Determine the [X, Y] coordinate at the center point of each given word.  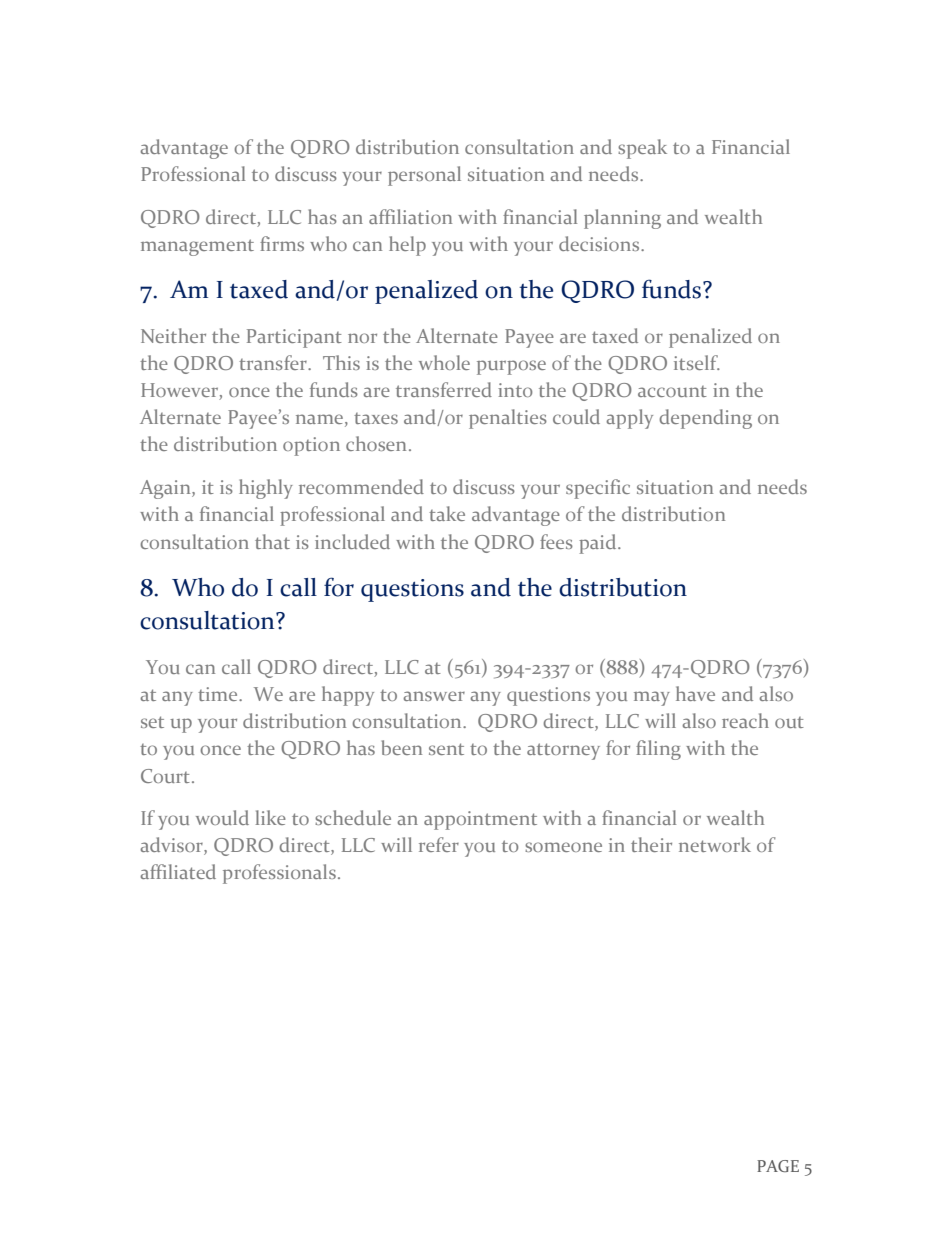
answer [434, 696]
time [219, 694]
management [197, 247]
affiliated [178, 871]
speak [642, 149]
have [695, 693]
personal [424, 176]
